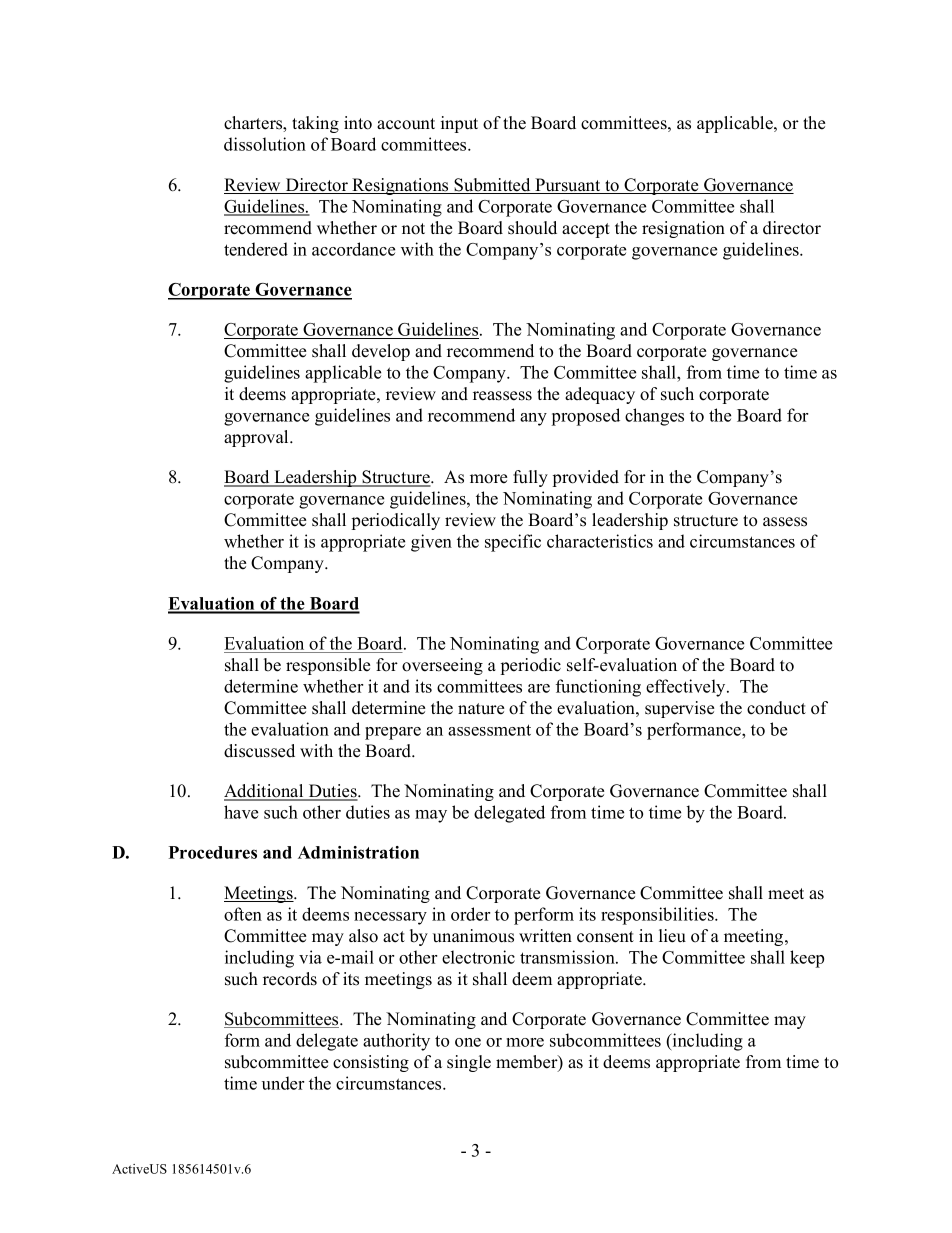 The width and height of the screenshot is (952, 1233). Describe the element at coordinates (687, 688) in the screenshot. I see `effectively` at that location.
